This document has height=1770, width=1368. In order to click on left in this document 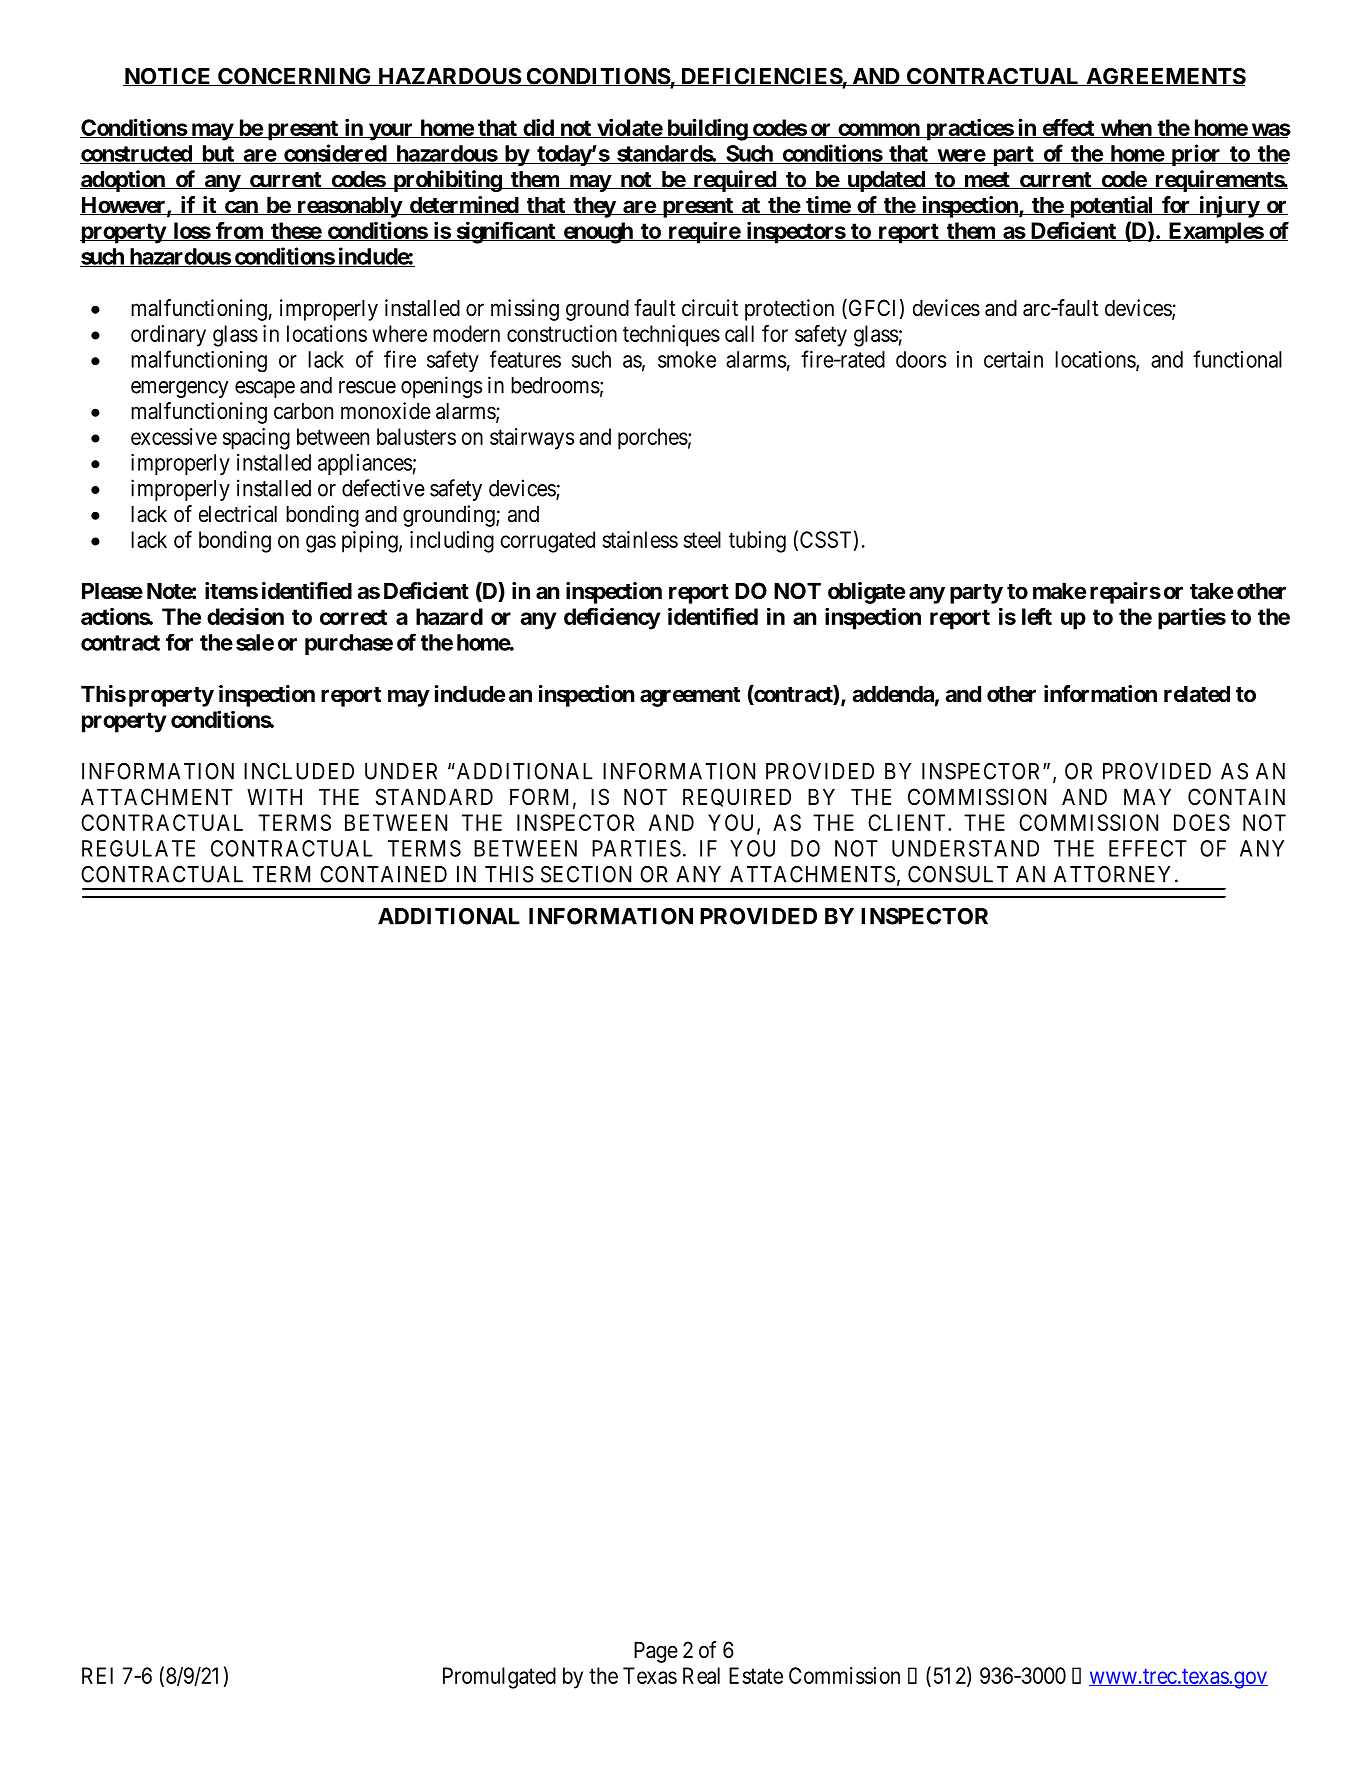, I will do `click(1037, 616)`.
